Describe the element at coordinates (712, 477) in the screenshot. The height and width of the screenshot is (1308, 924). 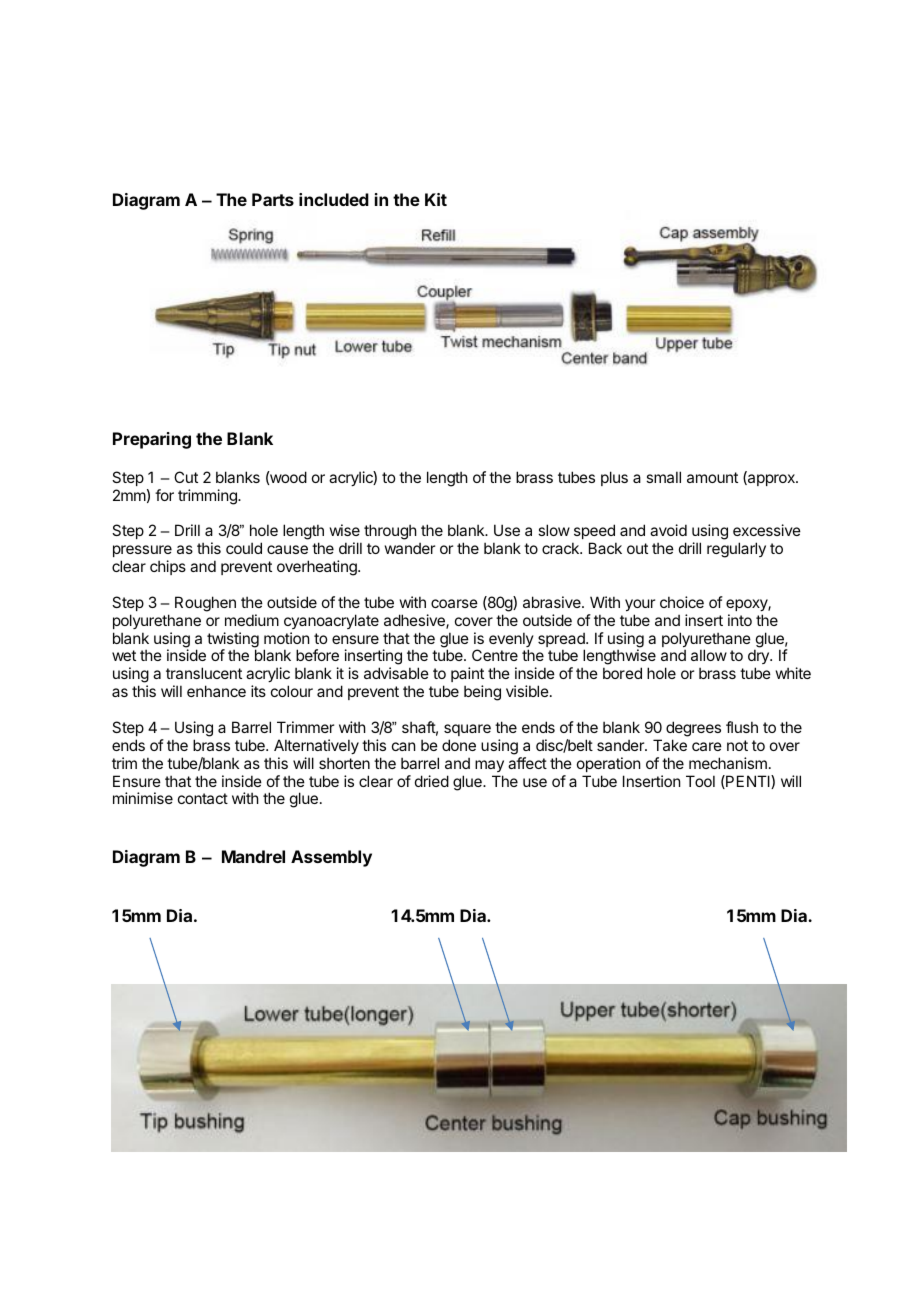
I see `amount` at that location.
